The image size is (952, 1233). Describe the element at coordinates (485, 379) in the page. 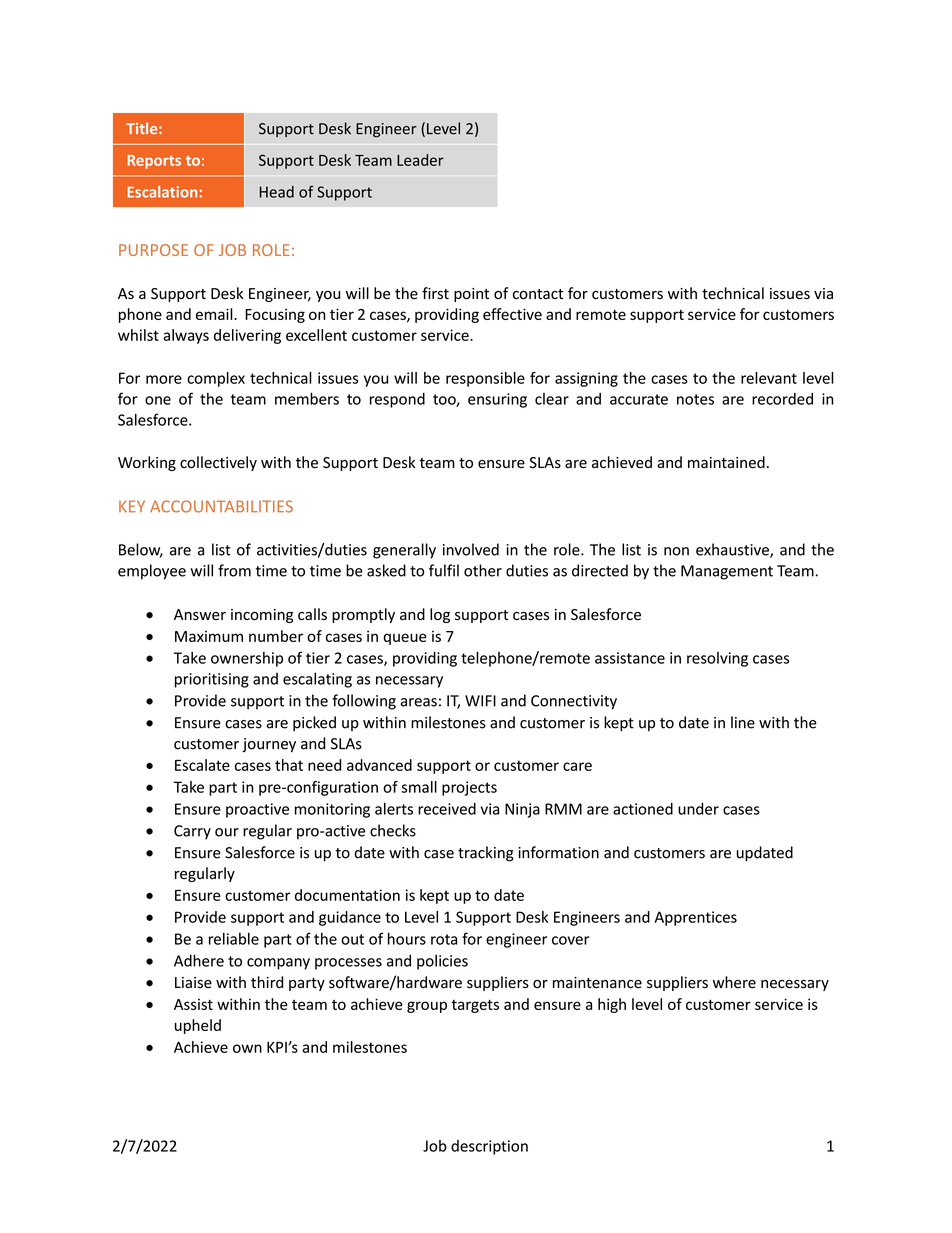

I see `responsible` at that location.
